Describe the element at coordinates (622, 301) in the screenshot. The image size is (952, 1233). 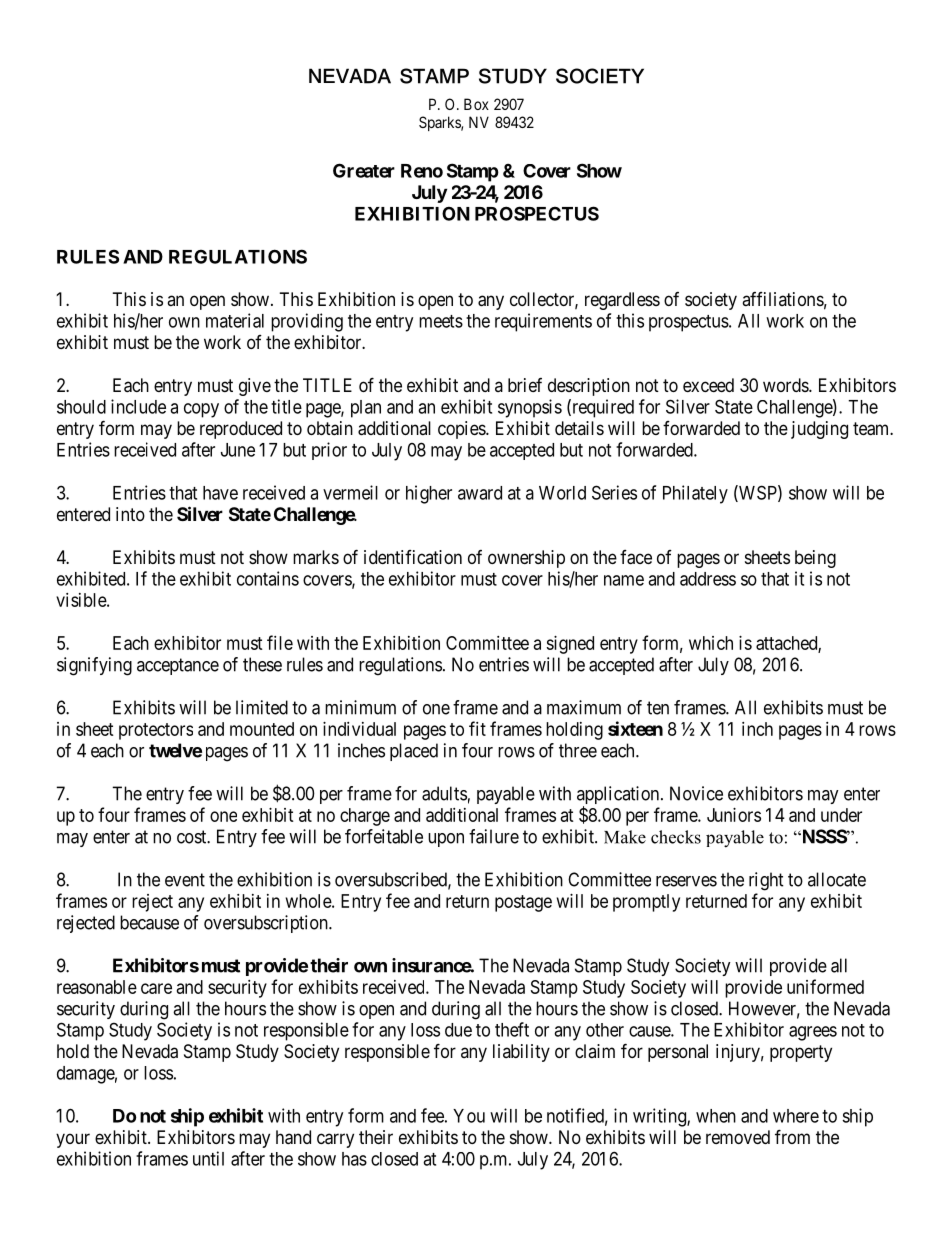
I see `regardless` at that location.
